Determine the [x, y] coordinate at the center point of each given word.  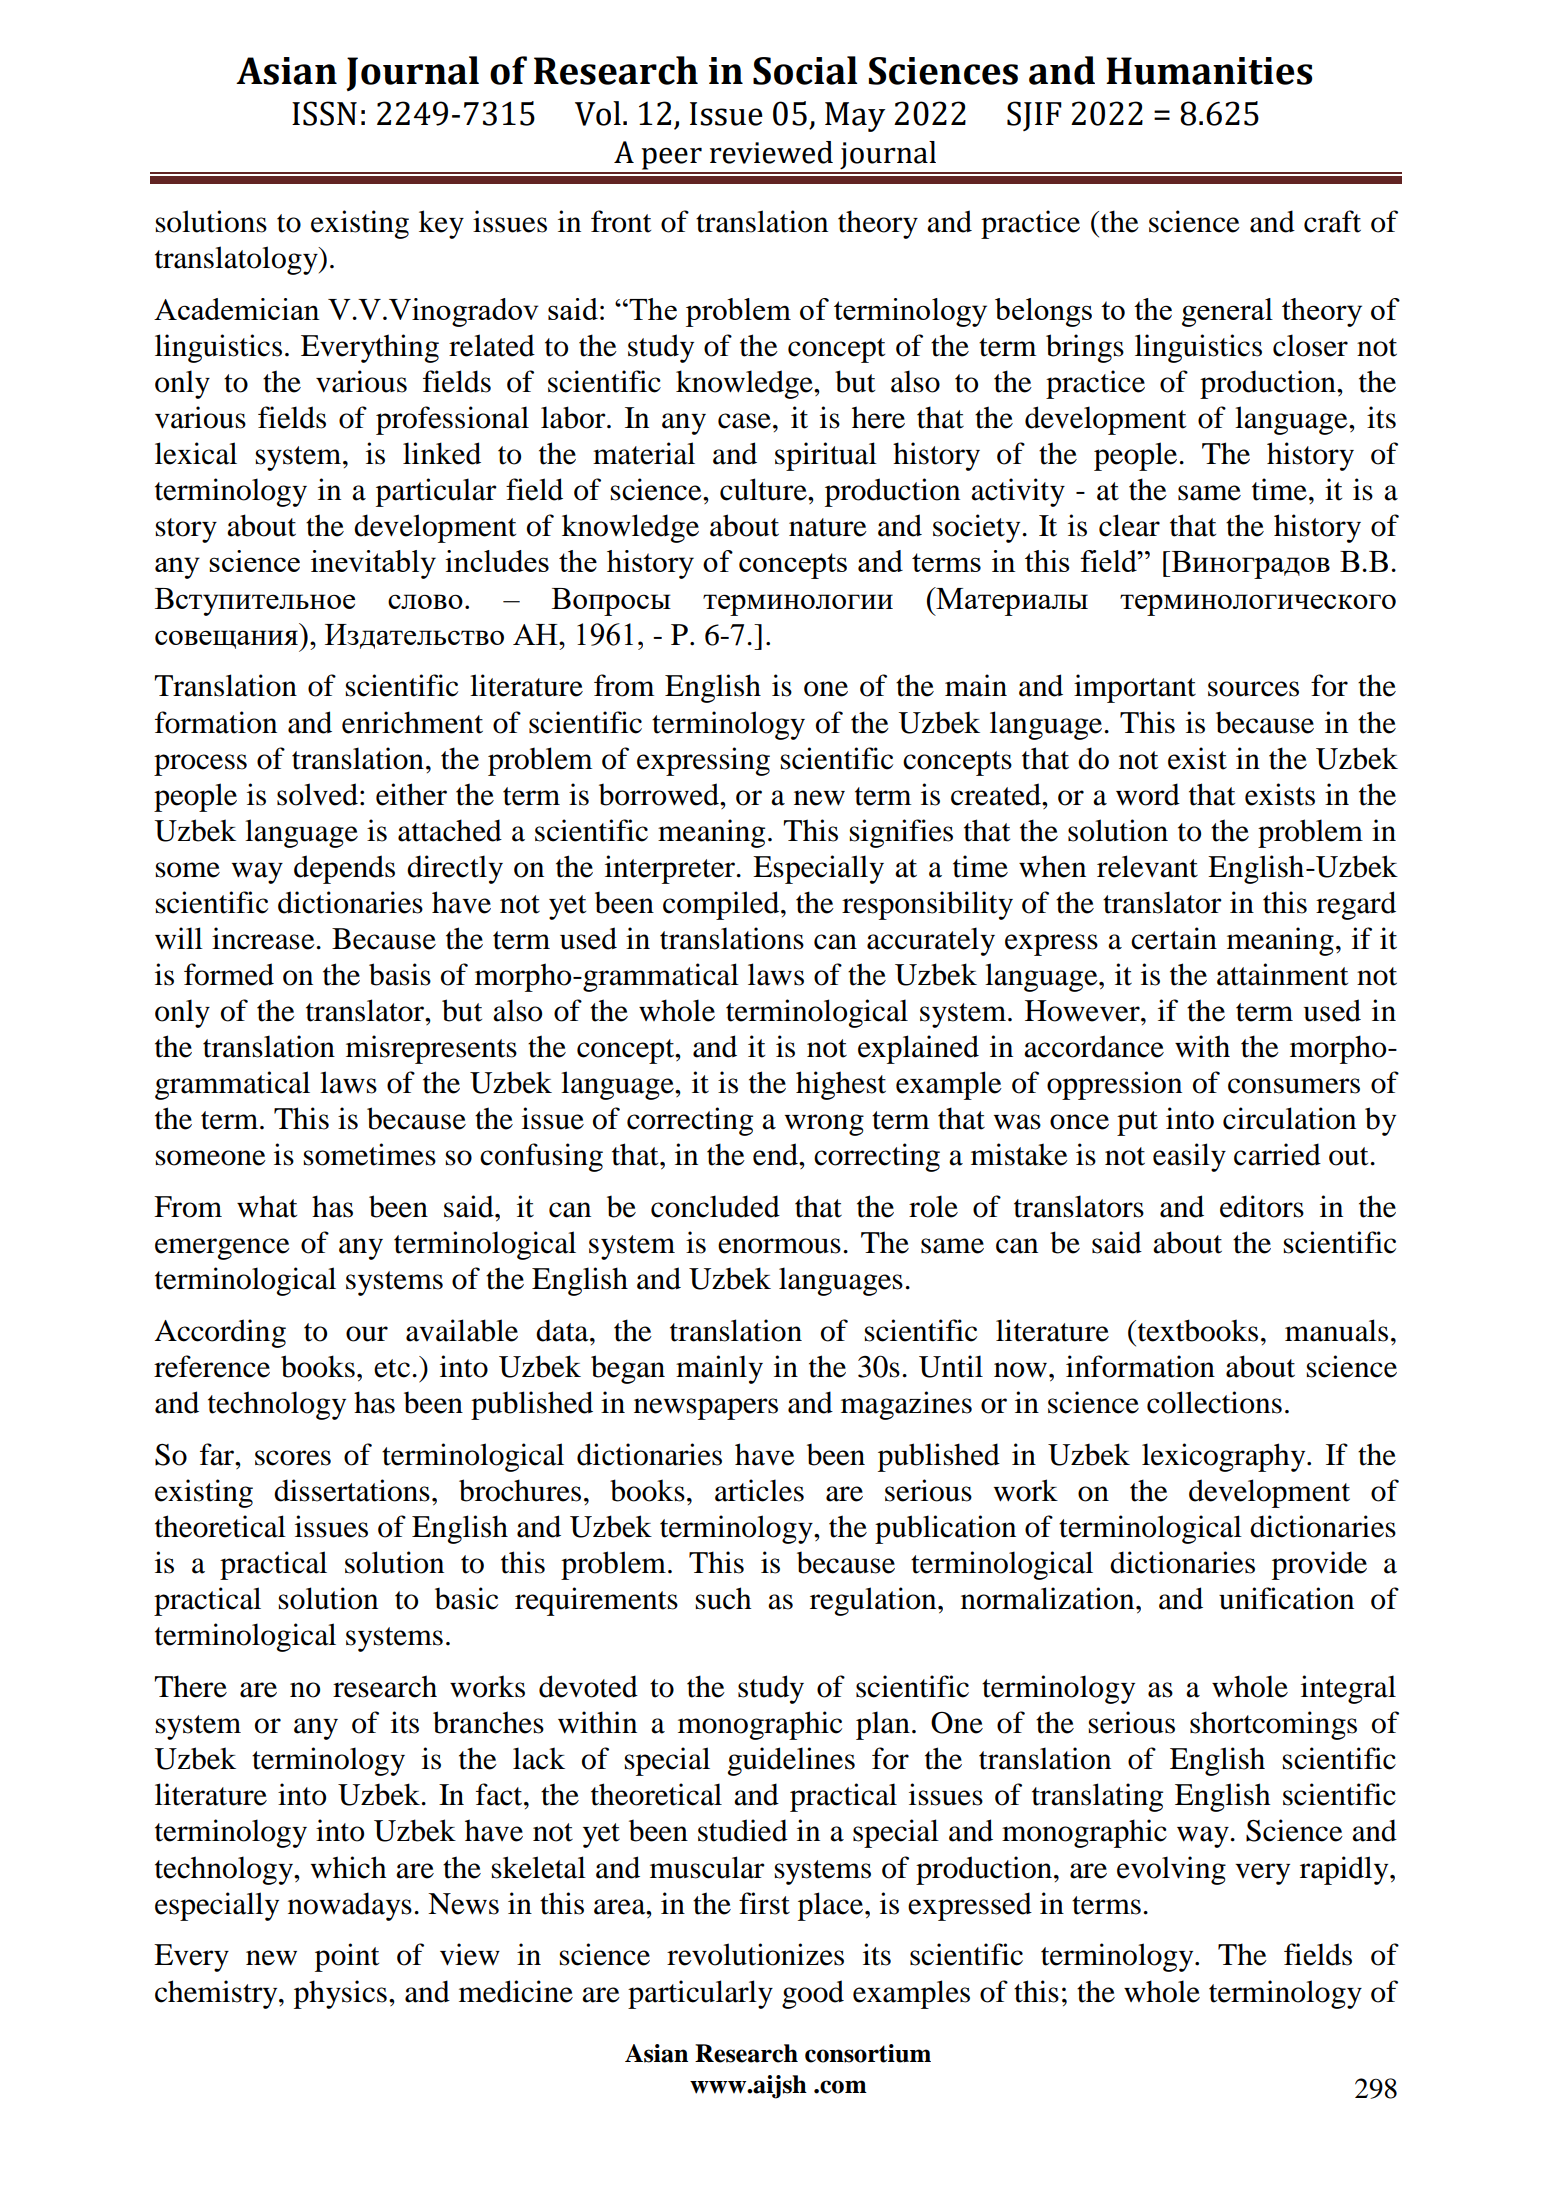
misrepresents [431, 1049]
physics [340, 1994]
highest [841, 1085]
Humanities [1209, 71]
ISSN [324, 113]
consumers [1294, 1086]
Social [805, 70]
